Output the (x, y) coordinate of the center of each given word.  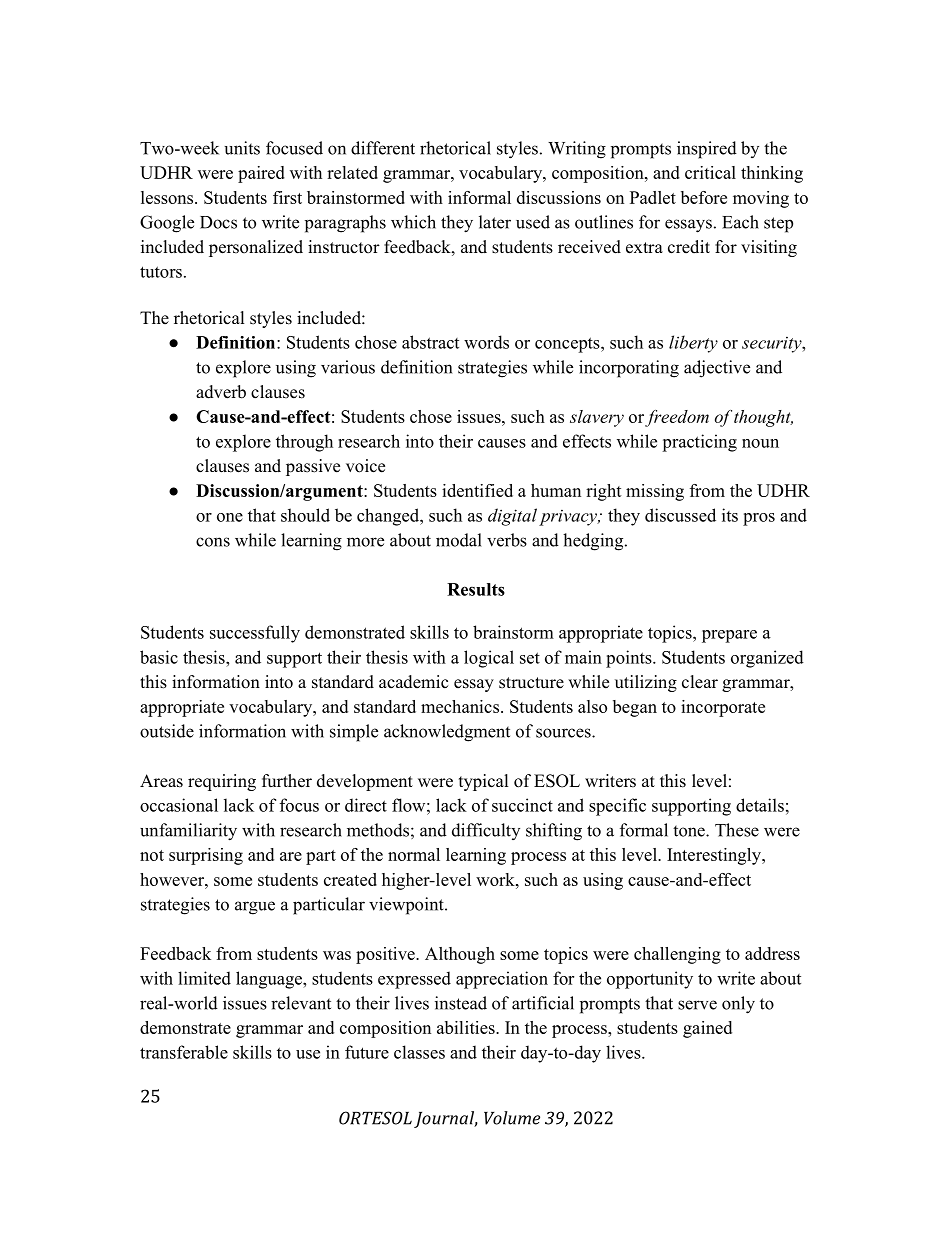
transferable (184, 1052)
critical (710, 172)
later (495, 222)
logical (489, 659)
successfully (255, 634)
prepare (729, 636)
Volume (512, 1118)
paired (261, 174)
